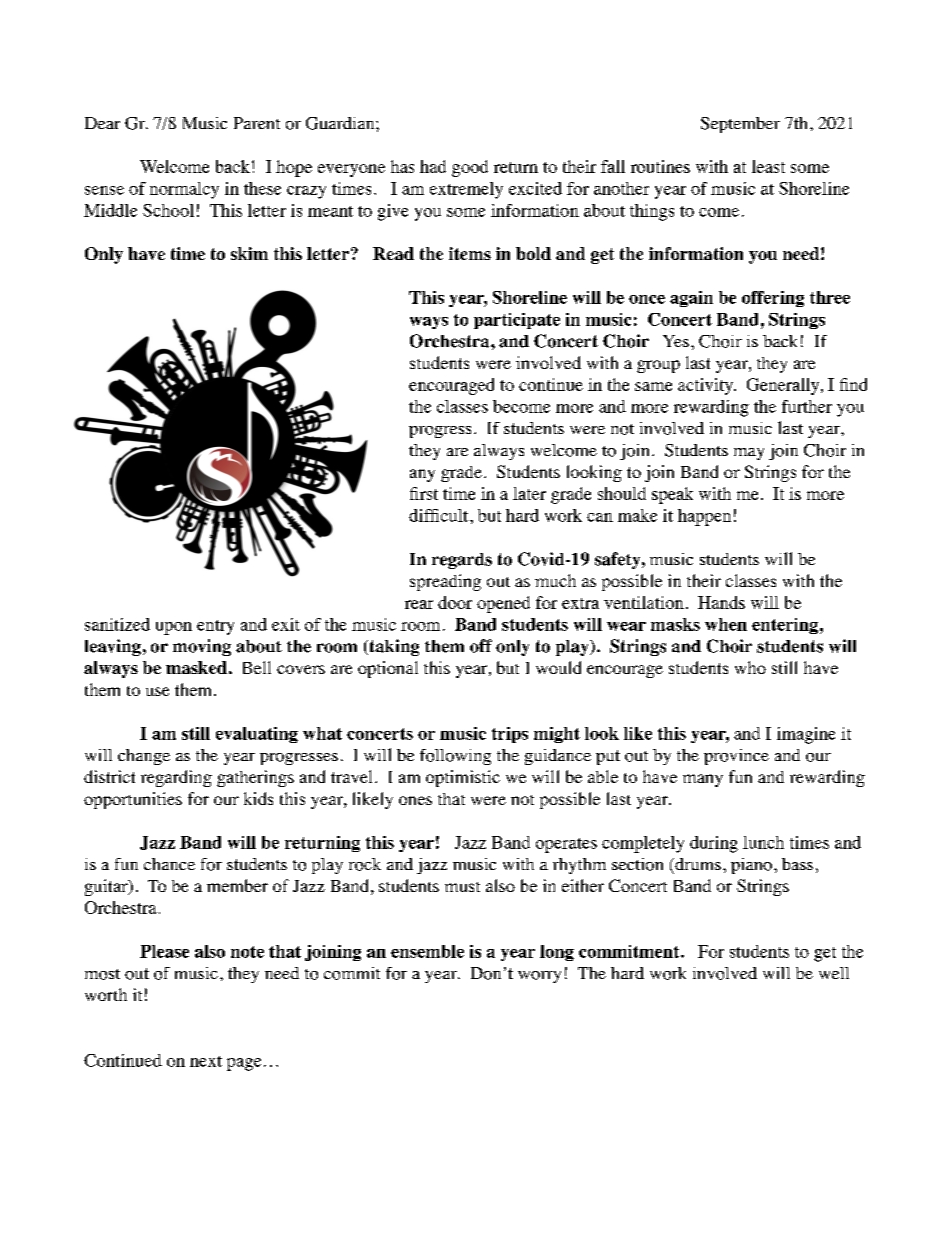 Image resolution: width=952 pixels, height=1233 pixels. What do you see at coordinates (184, 190) in the page?
I see `normalcy` at bounding box center [184, 190].
